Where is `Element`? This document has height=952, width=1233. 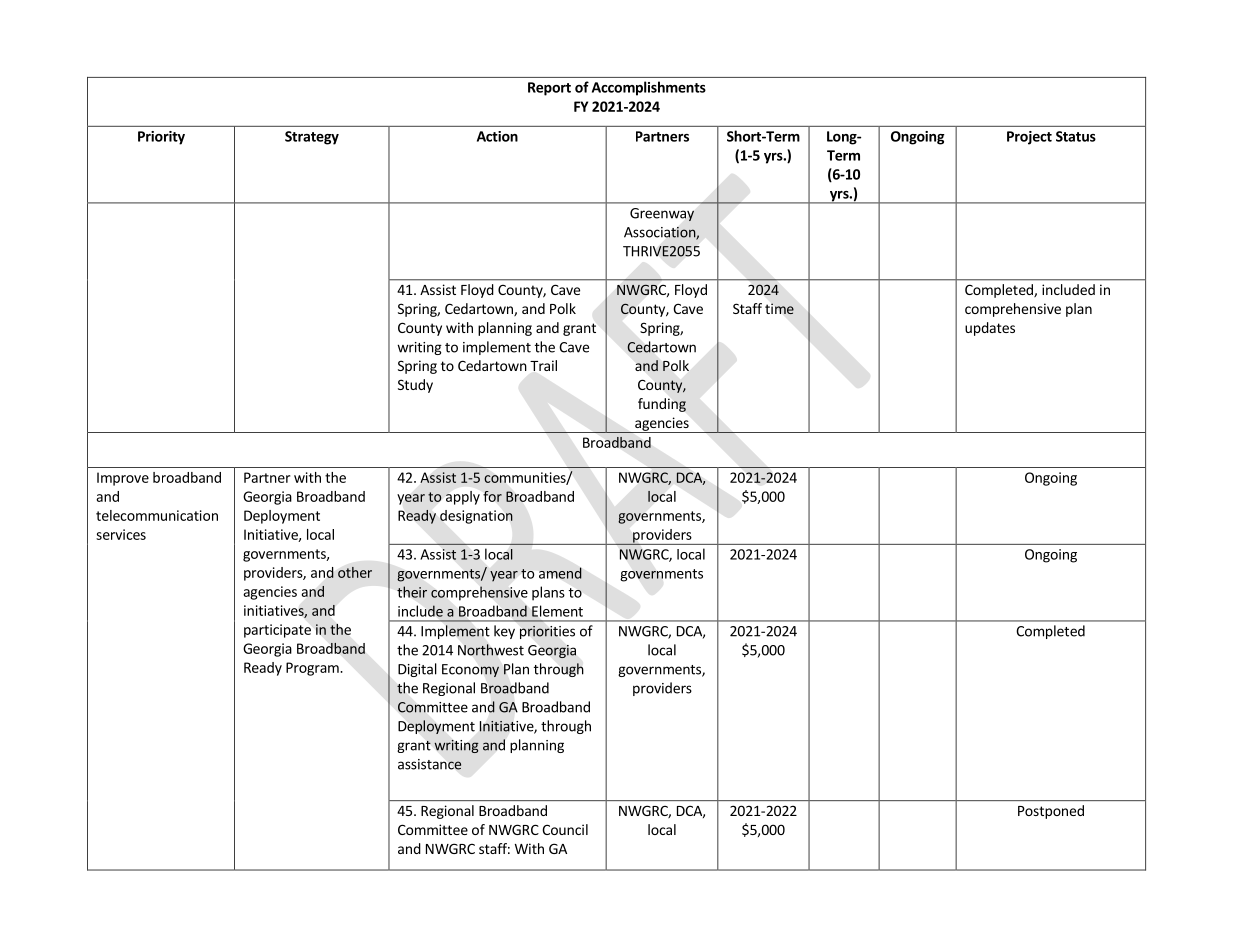
Element is located at coordinates (557, 611).
